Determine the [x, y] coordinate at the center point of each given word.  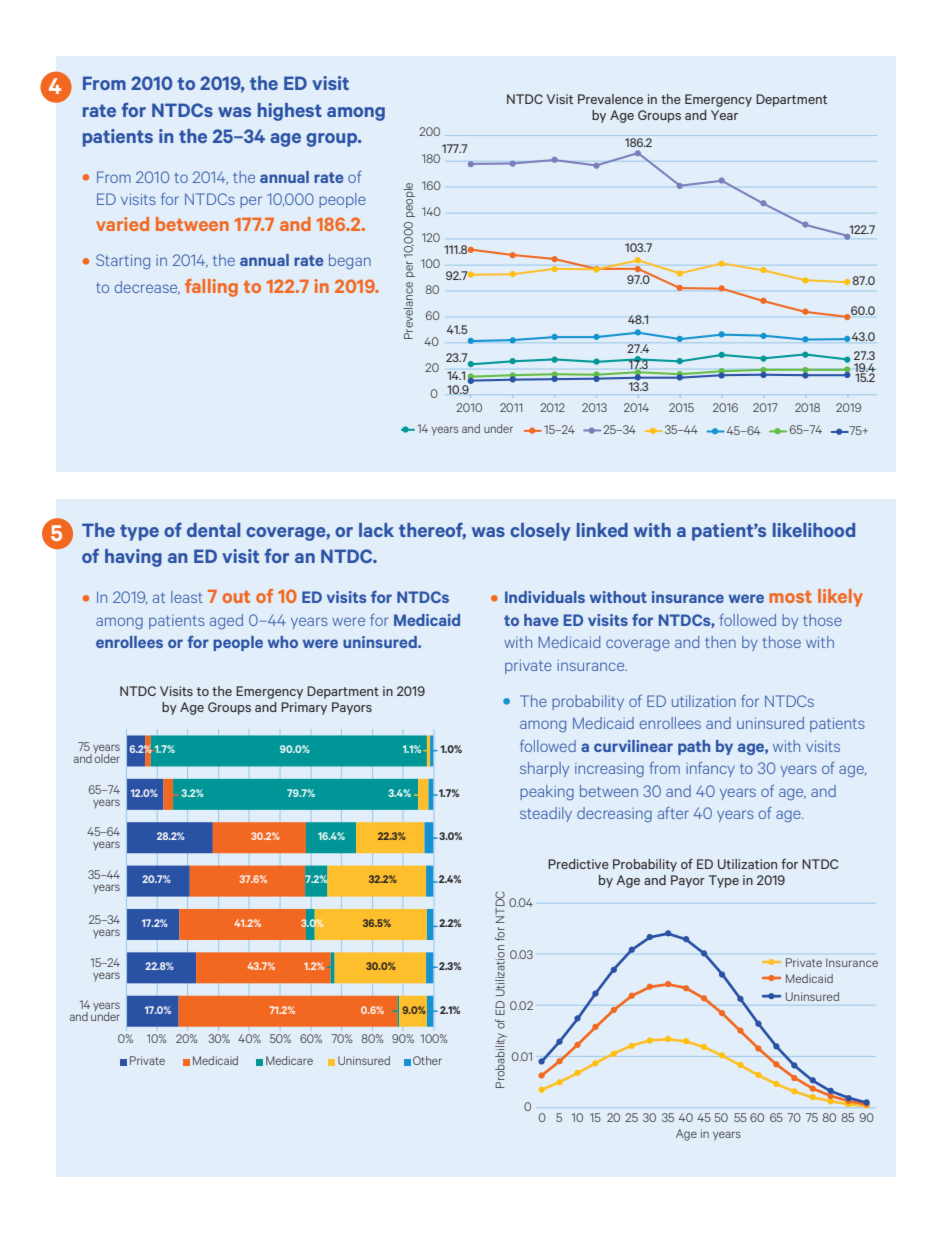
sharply [544, 769]
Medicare [289, 1060]
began [350, 261]
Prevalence [610, 99]
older [107, 757]
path [694, 747]
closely [540, 532]
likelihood [814, 530]
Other [427, 1060]
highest [290, 112]
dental [213, 530]
